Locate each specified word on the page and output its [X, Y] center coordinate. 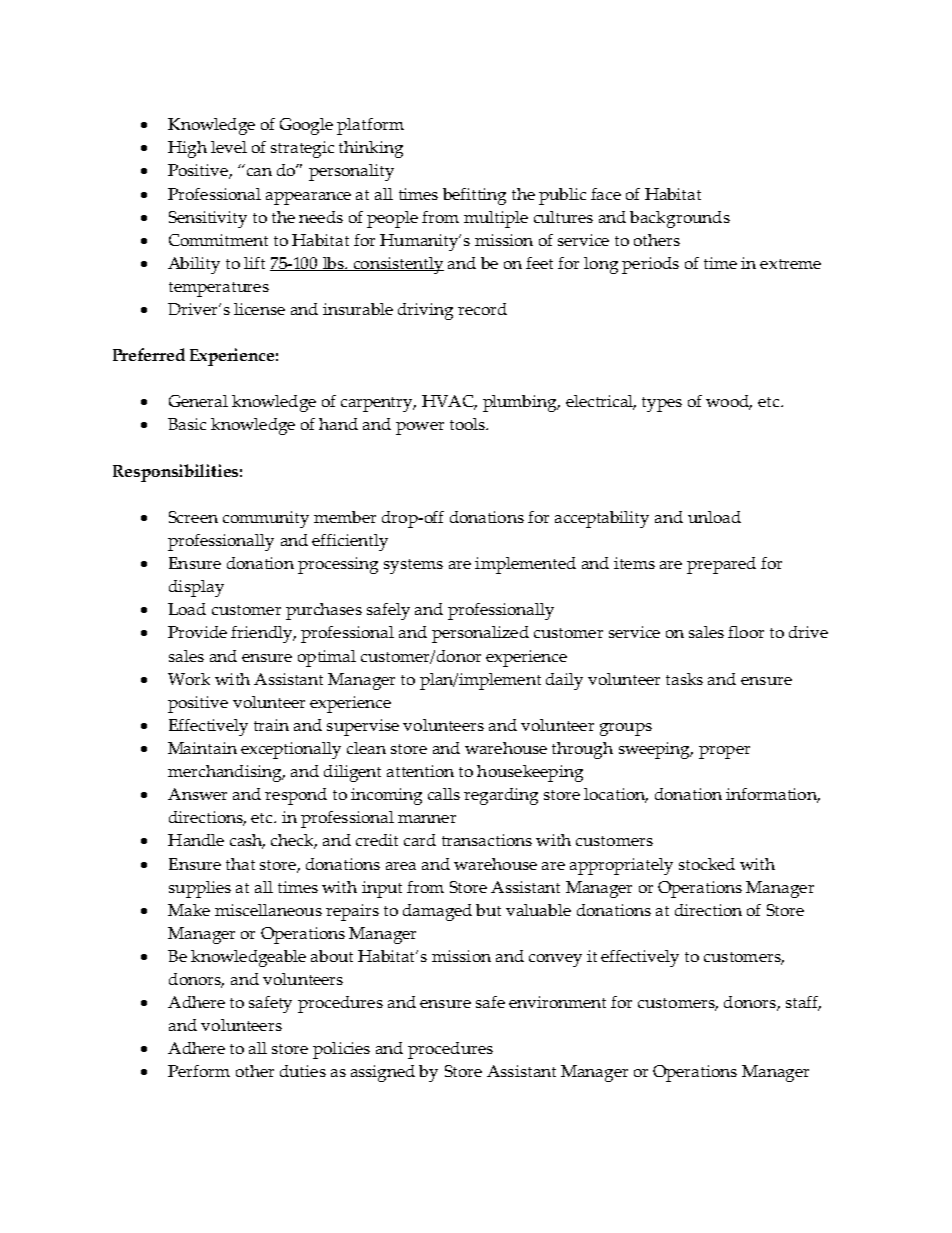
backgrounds [680, 219]
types [662, 404]
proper [724, 752]
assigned [383, 1073]
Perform [199, 1071]
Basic [187, 424]
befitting [474, 196]
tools [468, 424]
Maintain [202, 748]
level [229, 147]
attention [420, 771]
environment [557, 1002]
